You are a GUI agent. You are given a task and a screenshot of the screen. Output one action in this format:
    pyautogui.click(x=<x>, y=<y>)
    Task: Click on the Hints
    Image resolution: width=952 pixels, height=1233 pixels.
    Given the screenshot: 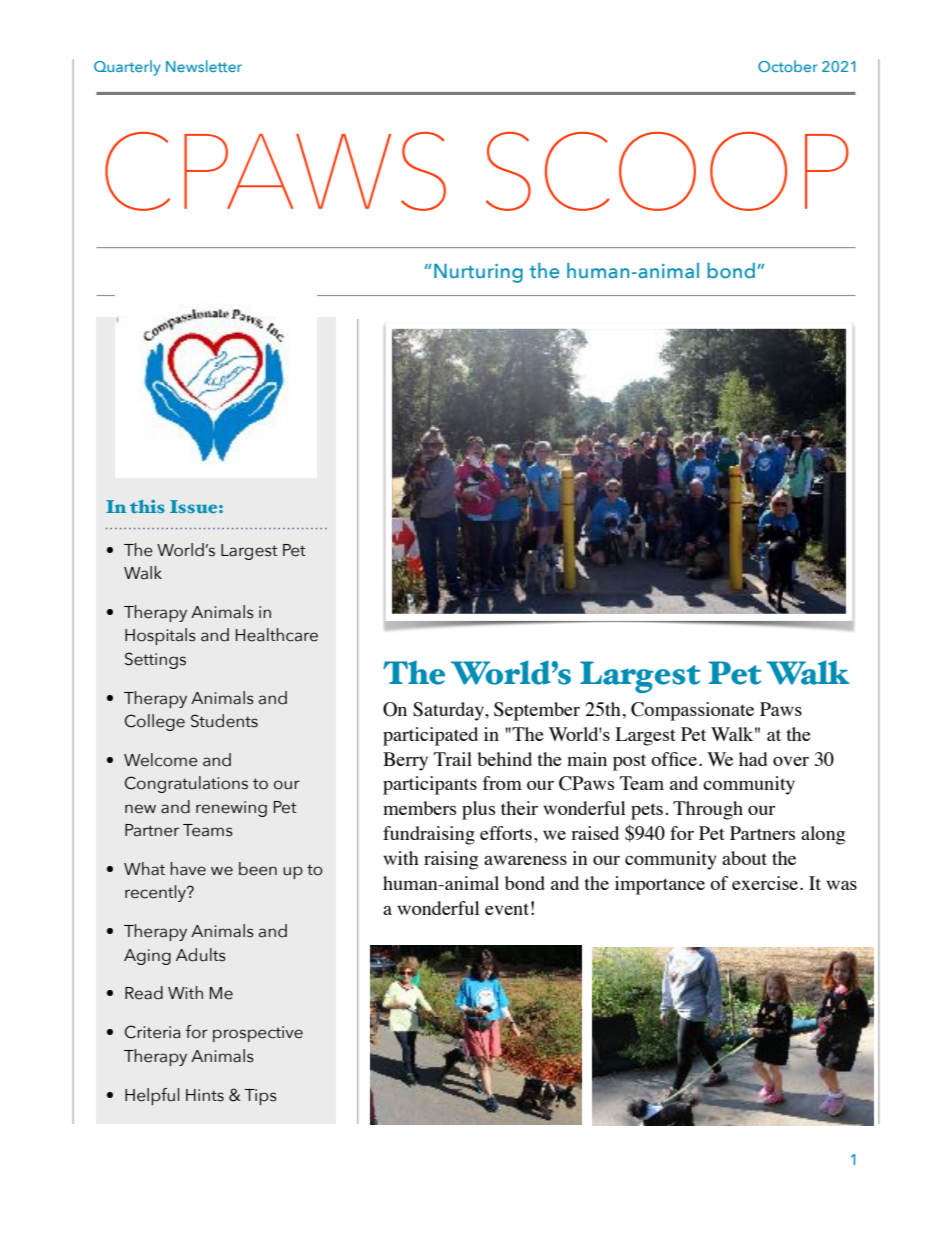 What is the action you would take?
    pyautogui.click(x=205, y=1095)
